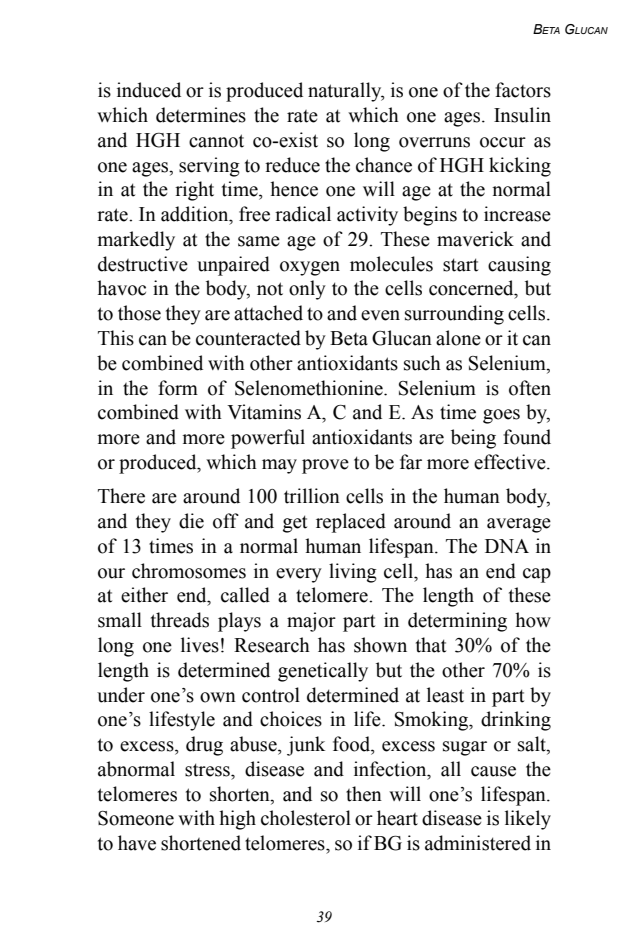 The height and width of the screenshot is (951, 634). I want to click on DNA, so click(507, 546).
